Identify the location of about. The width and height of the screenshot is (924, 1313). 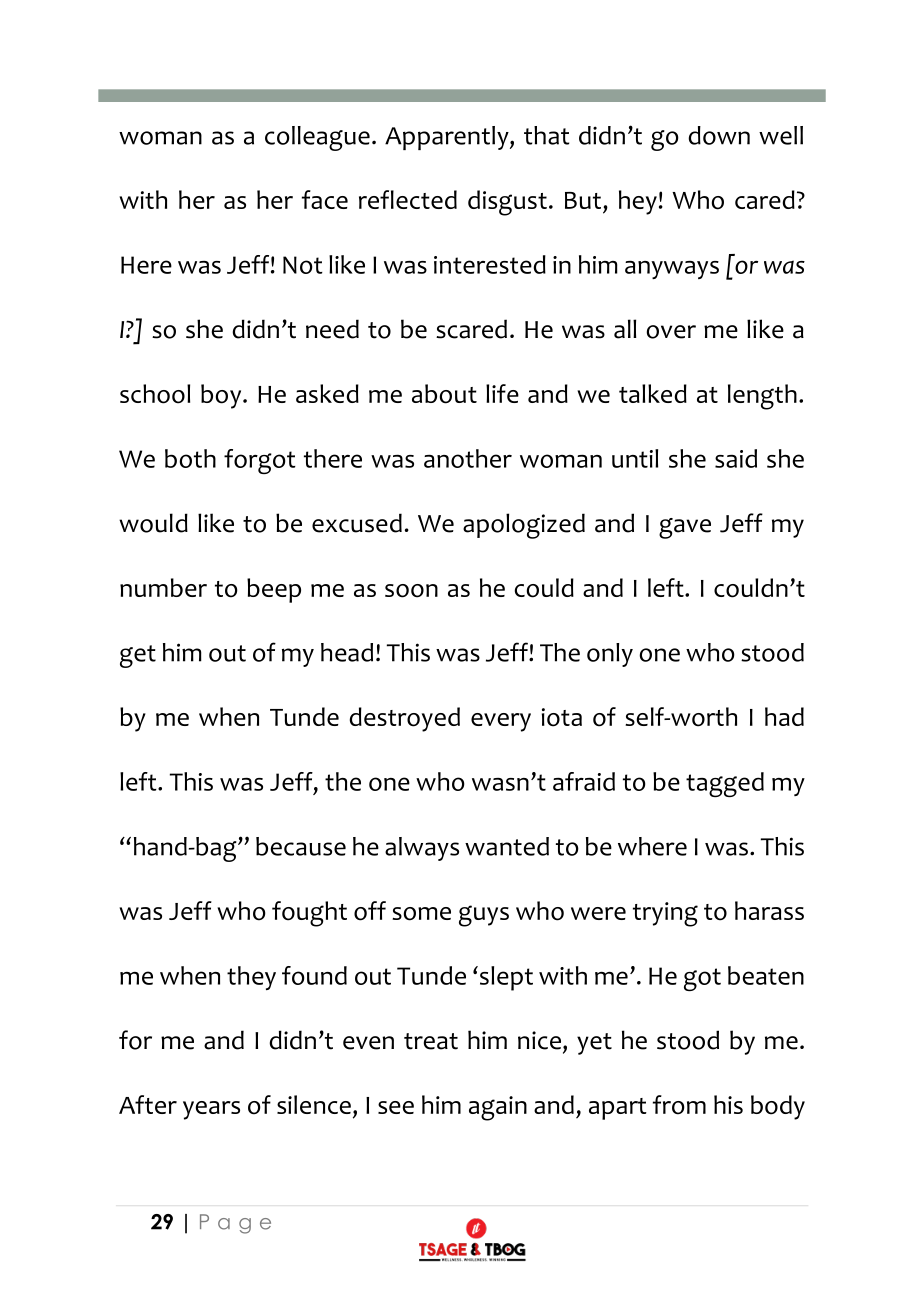
(444, 394).
